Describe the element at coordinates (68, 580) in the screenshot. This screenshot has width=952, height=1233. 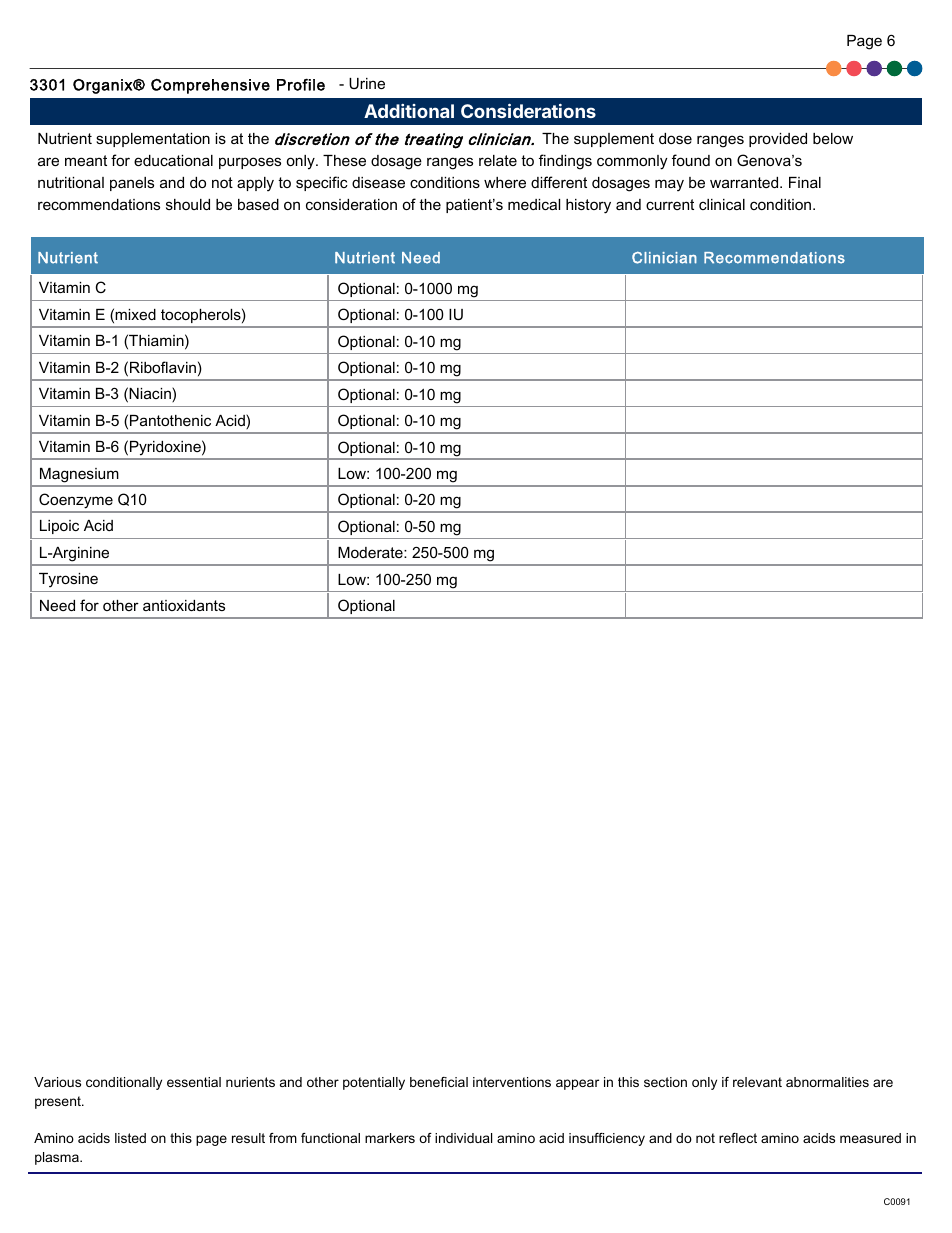
I see `Tyrosine` at that location.
